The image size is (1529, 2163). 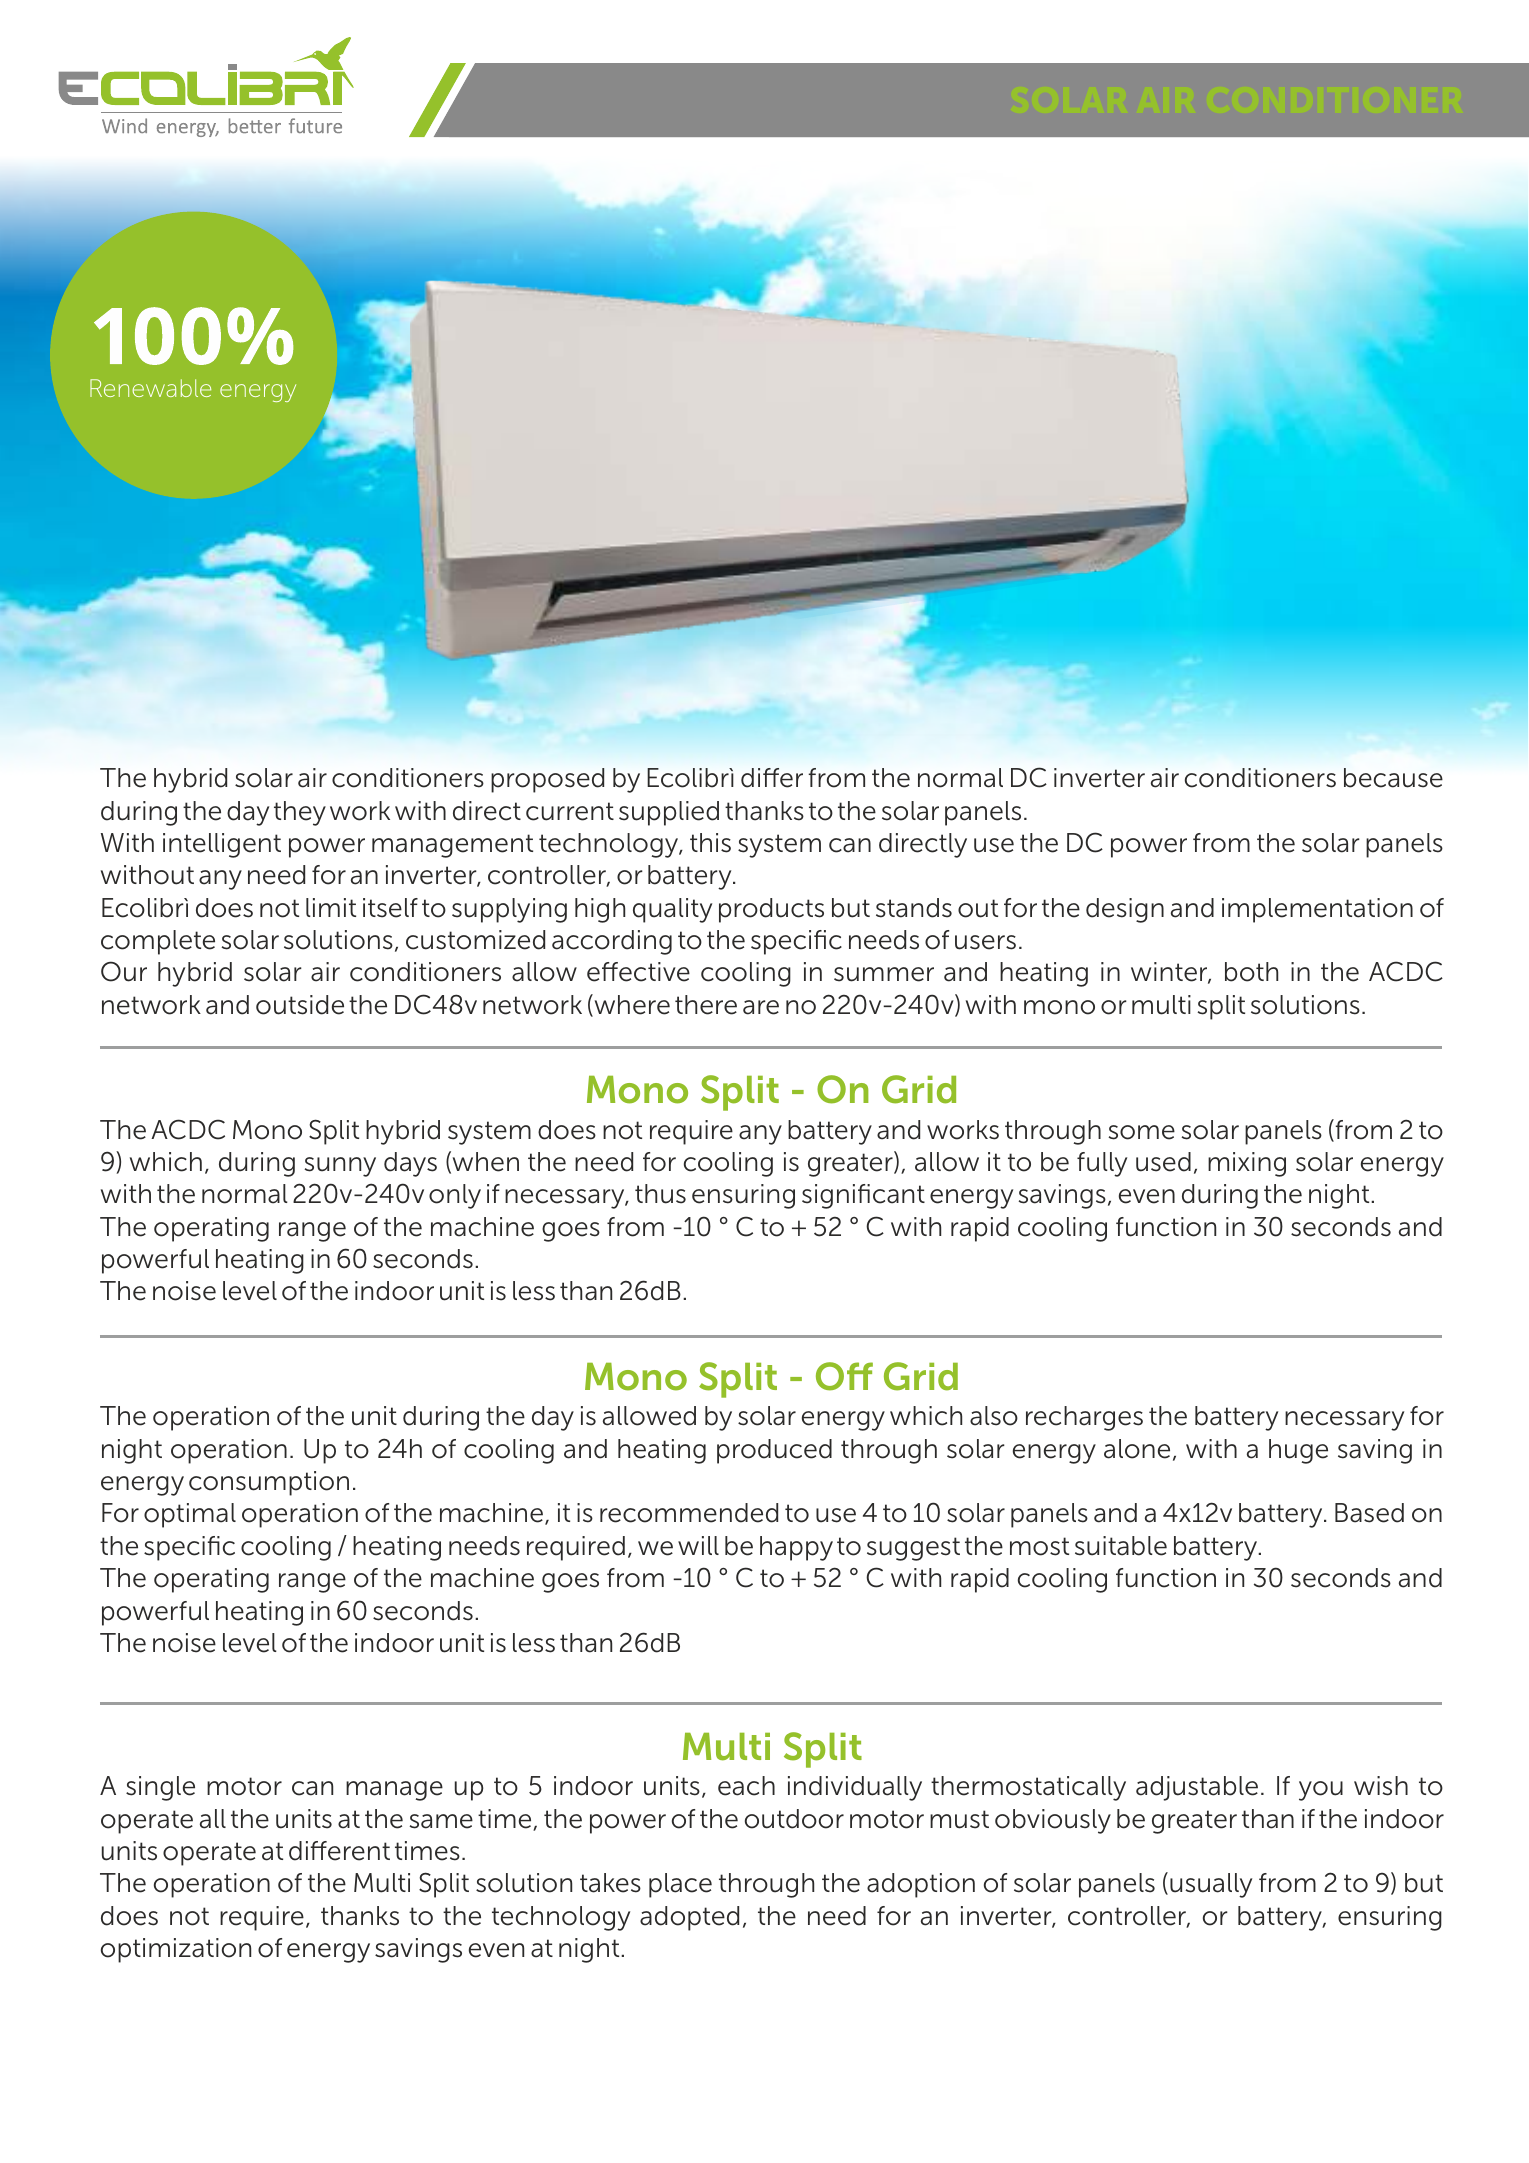 I want to click on mixing, so click(x=1247, y=1164).
